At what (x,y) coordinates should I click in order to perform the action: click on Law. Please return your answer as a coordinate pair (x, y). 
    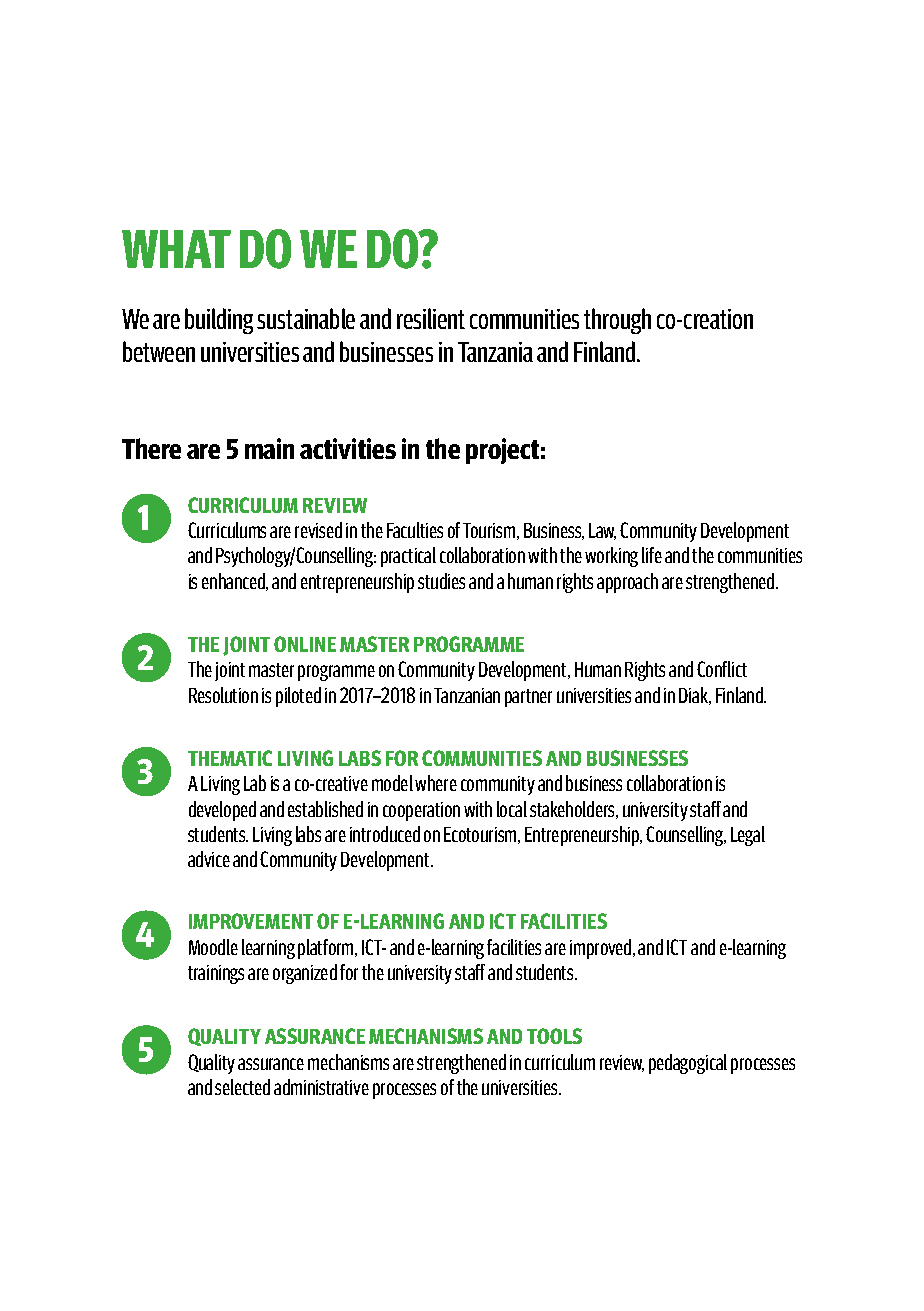
    Looking at the image, I should click on (602, 531).
